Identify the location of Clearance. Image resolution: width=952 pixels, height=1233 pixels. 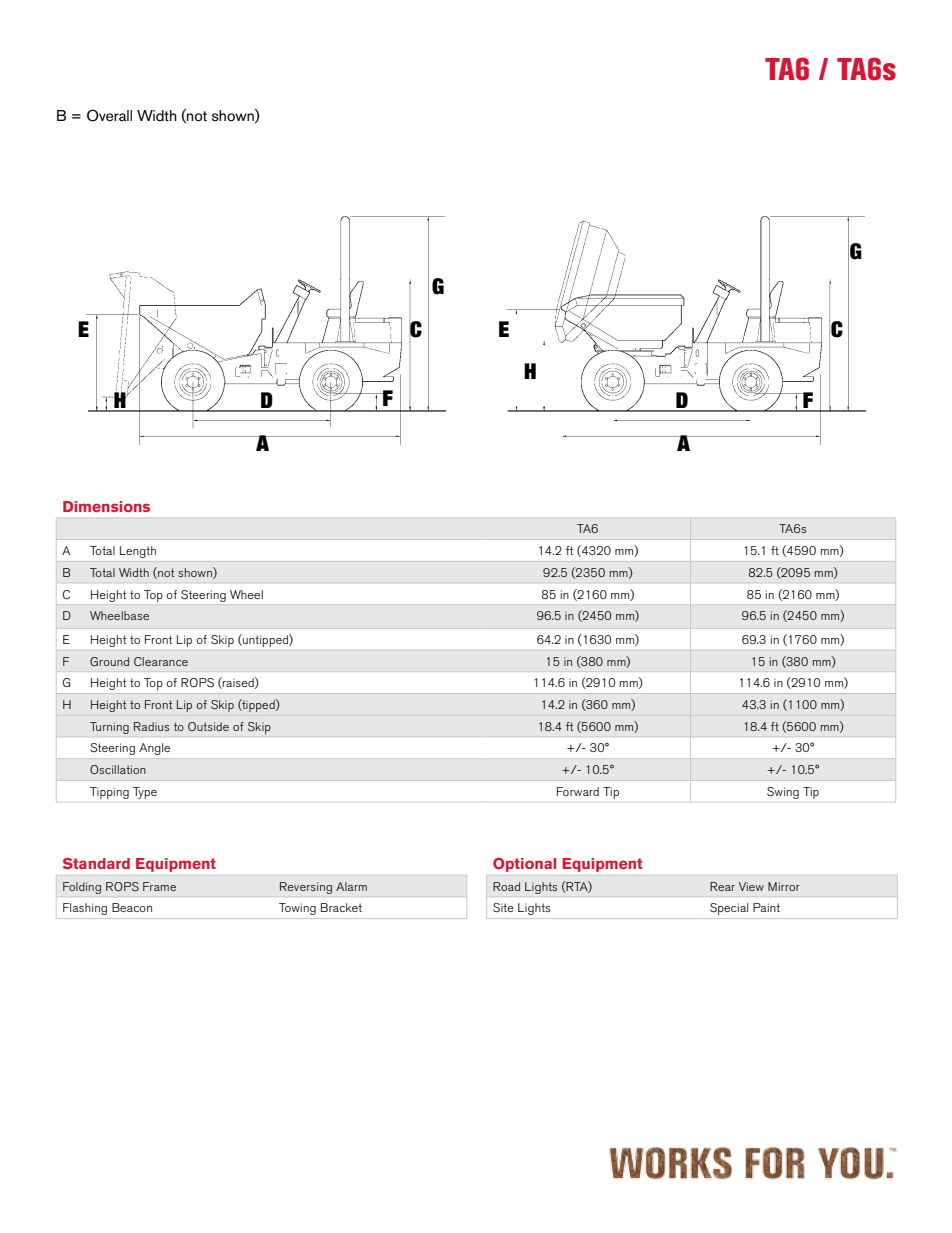
(161, 661).
